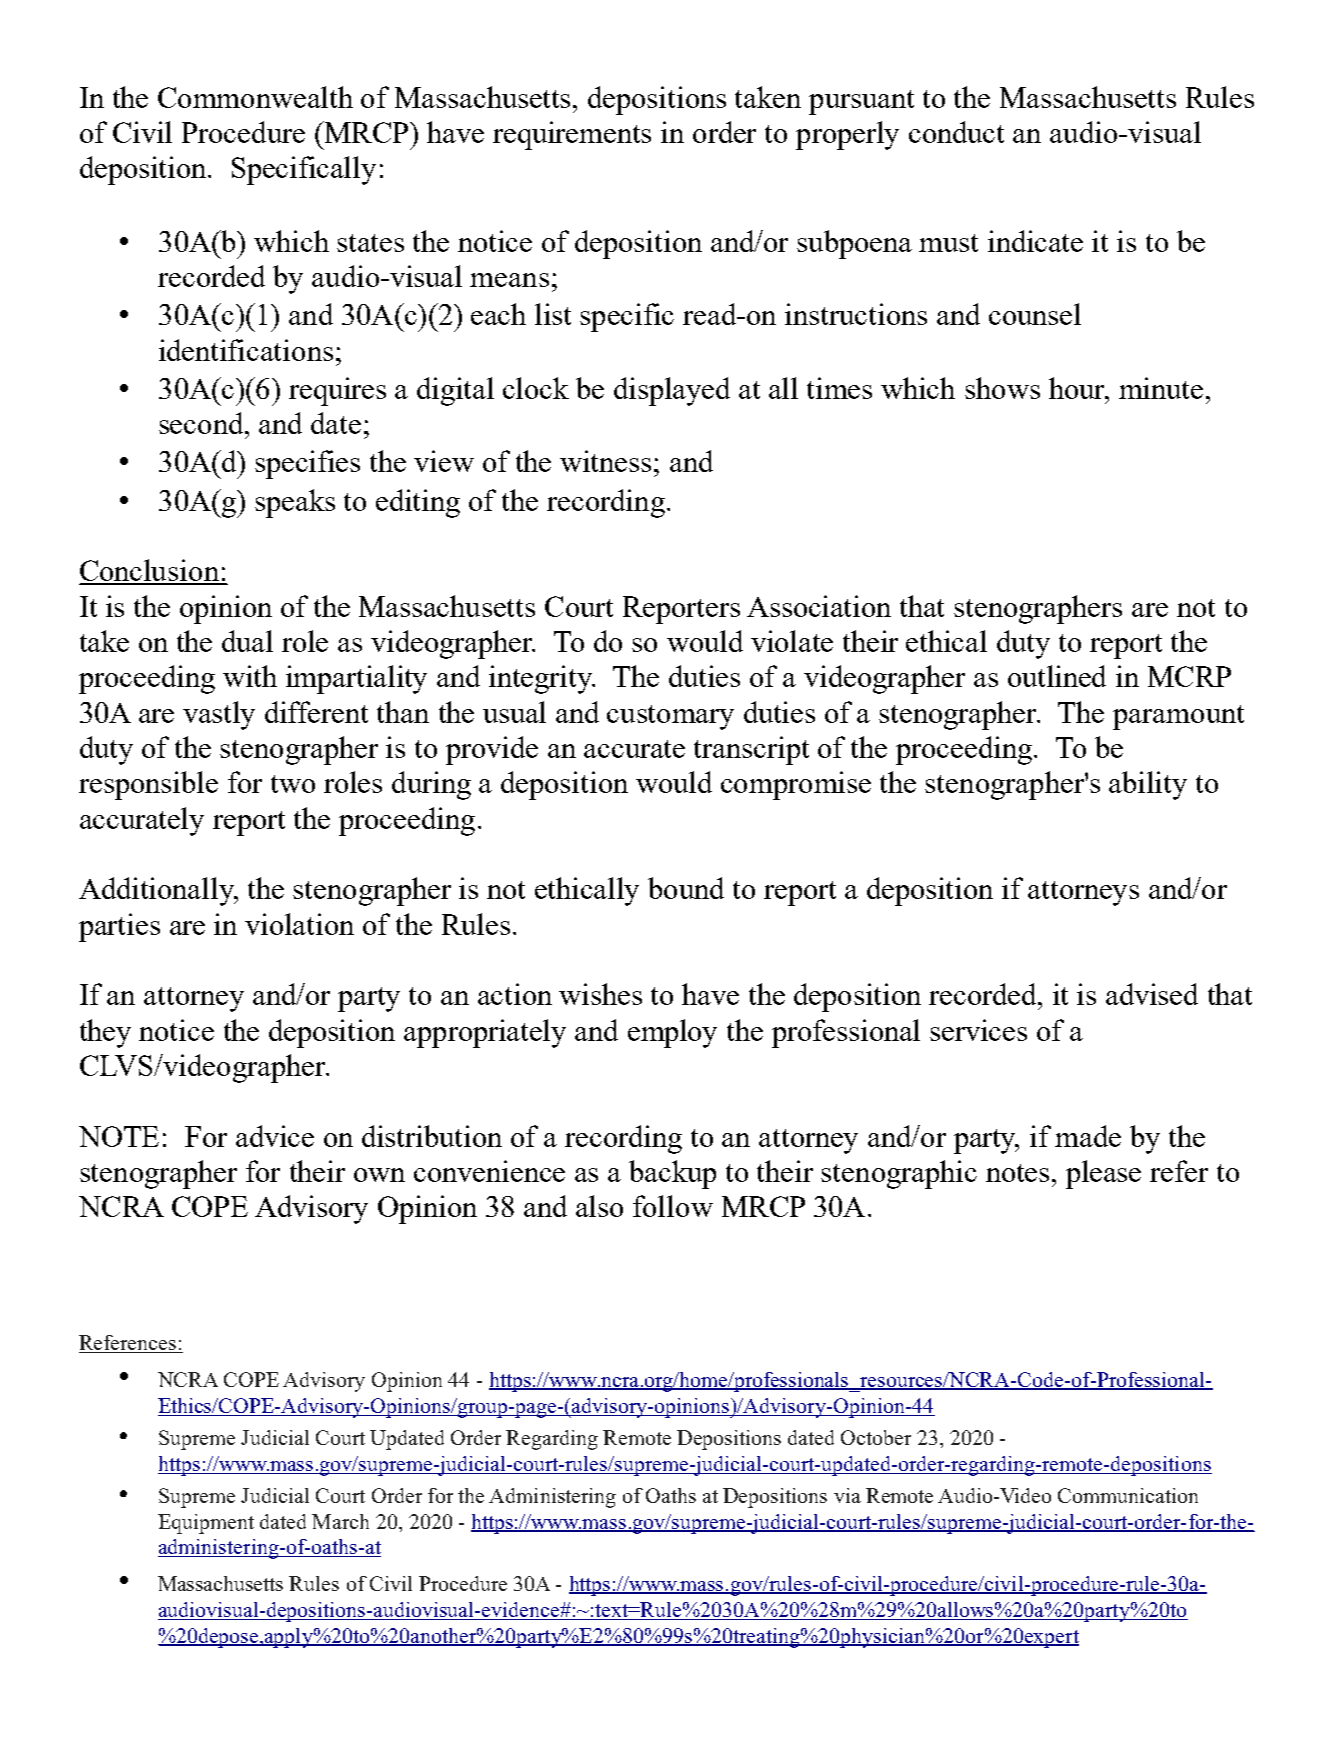 The image size is (1343, 1738). I want to click on witness, so click(605, 461).
